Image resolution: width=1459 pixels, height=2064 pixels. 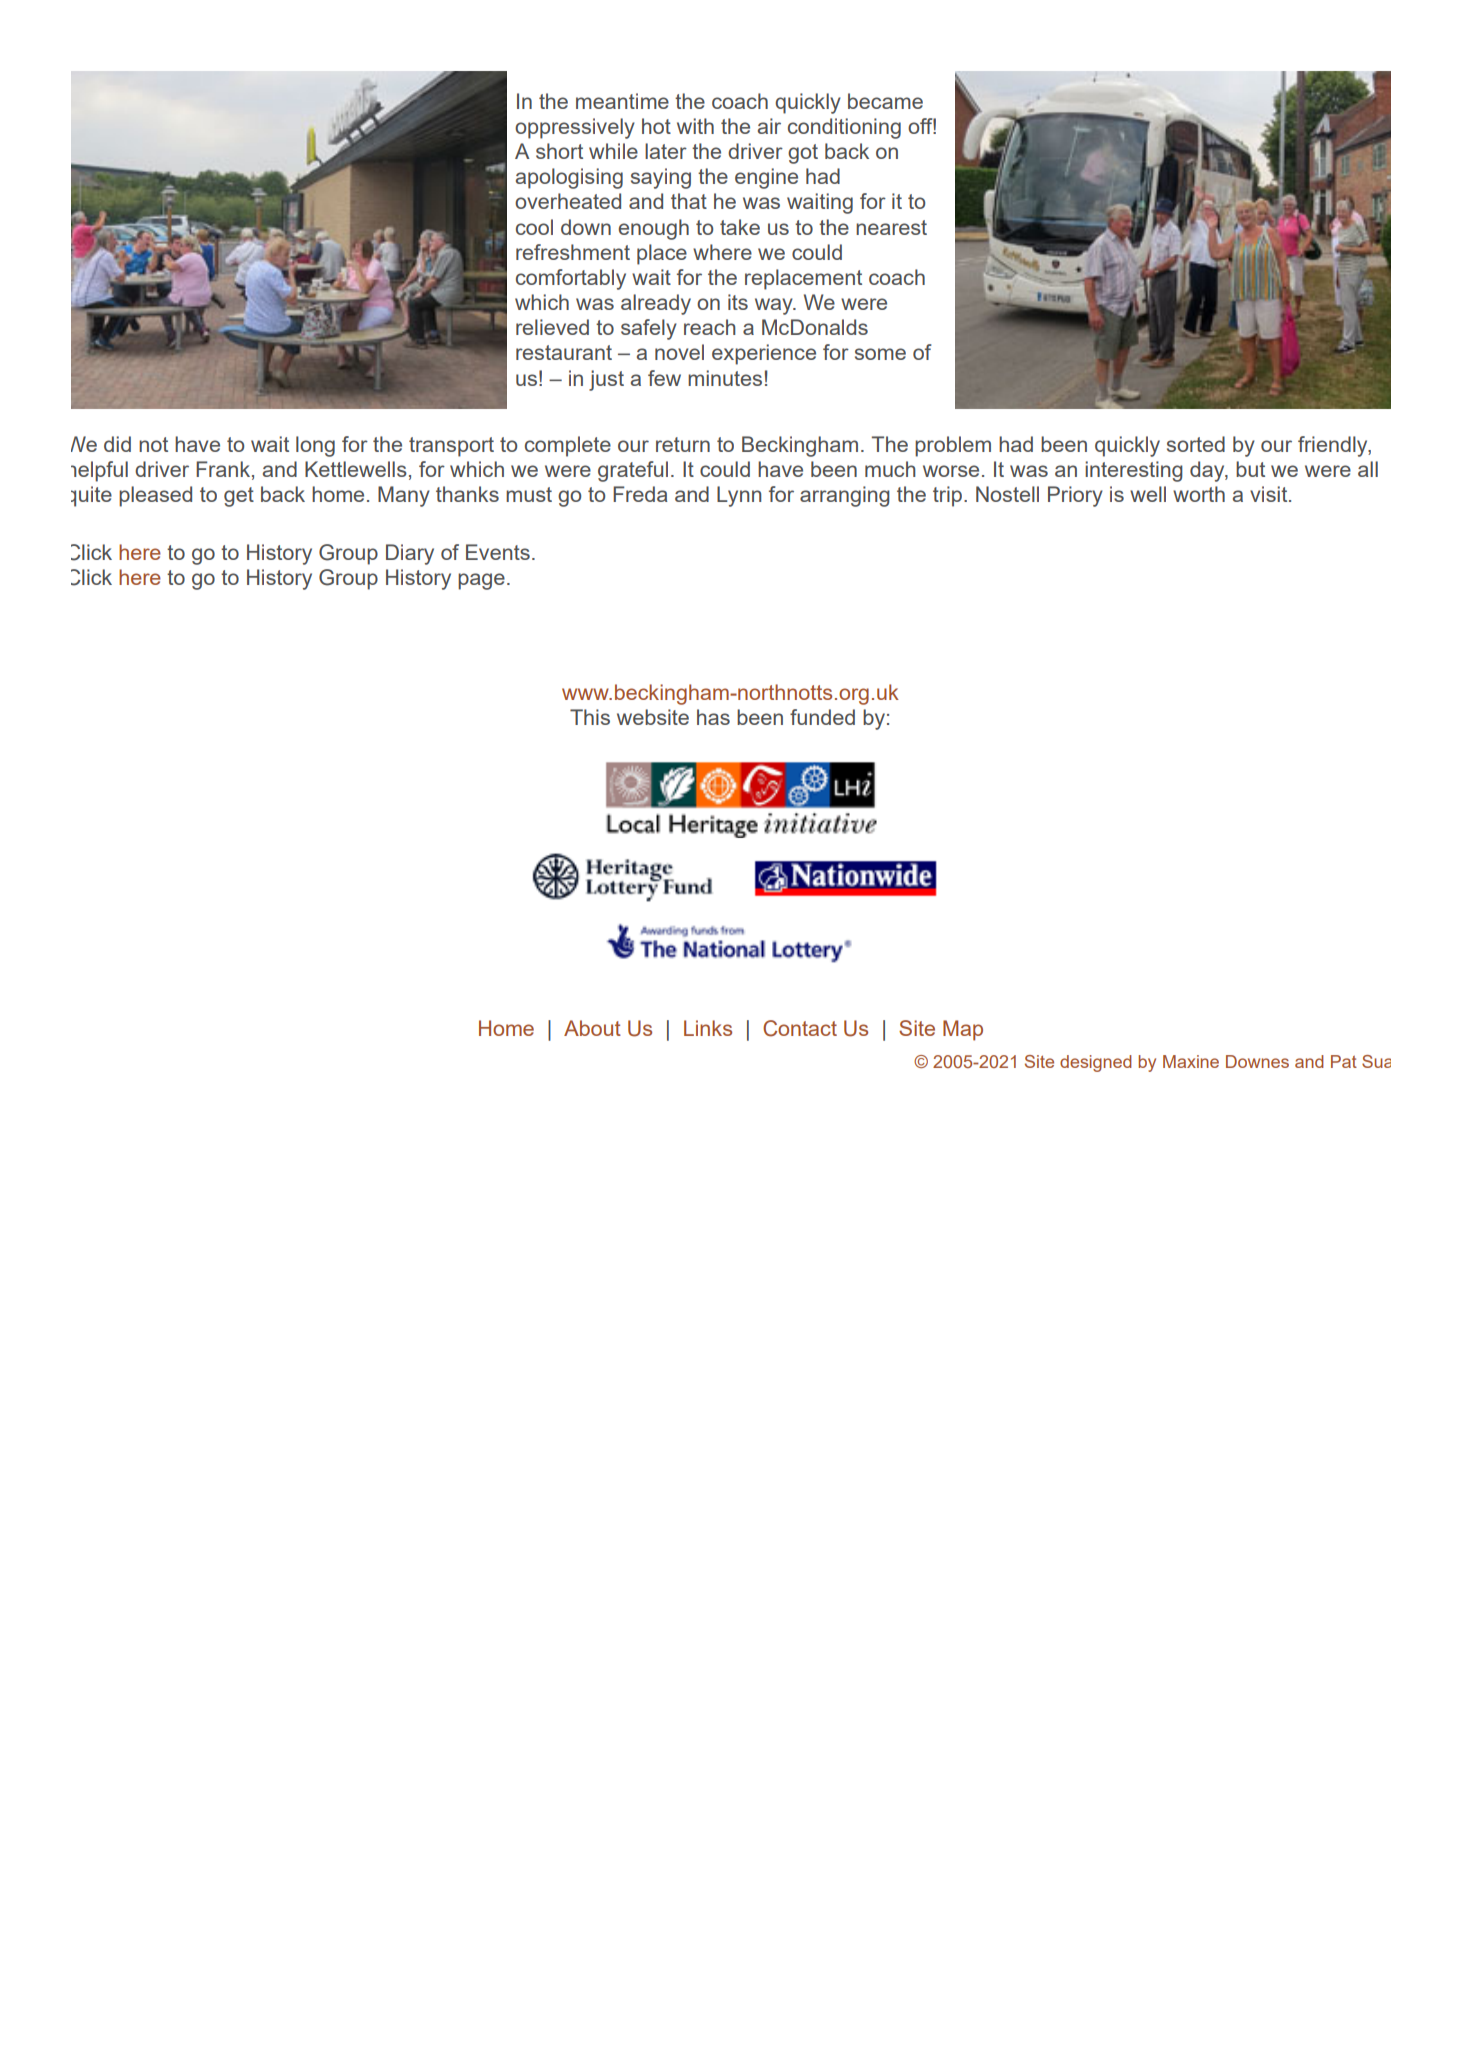 What do you see at coordinates (559, 151) in the screenshot?
I see `short` at bounding box center [559, 151].
